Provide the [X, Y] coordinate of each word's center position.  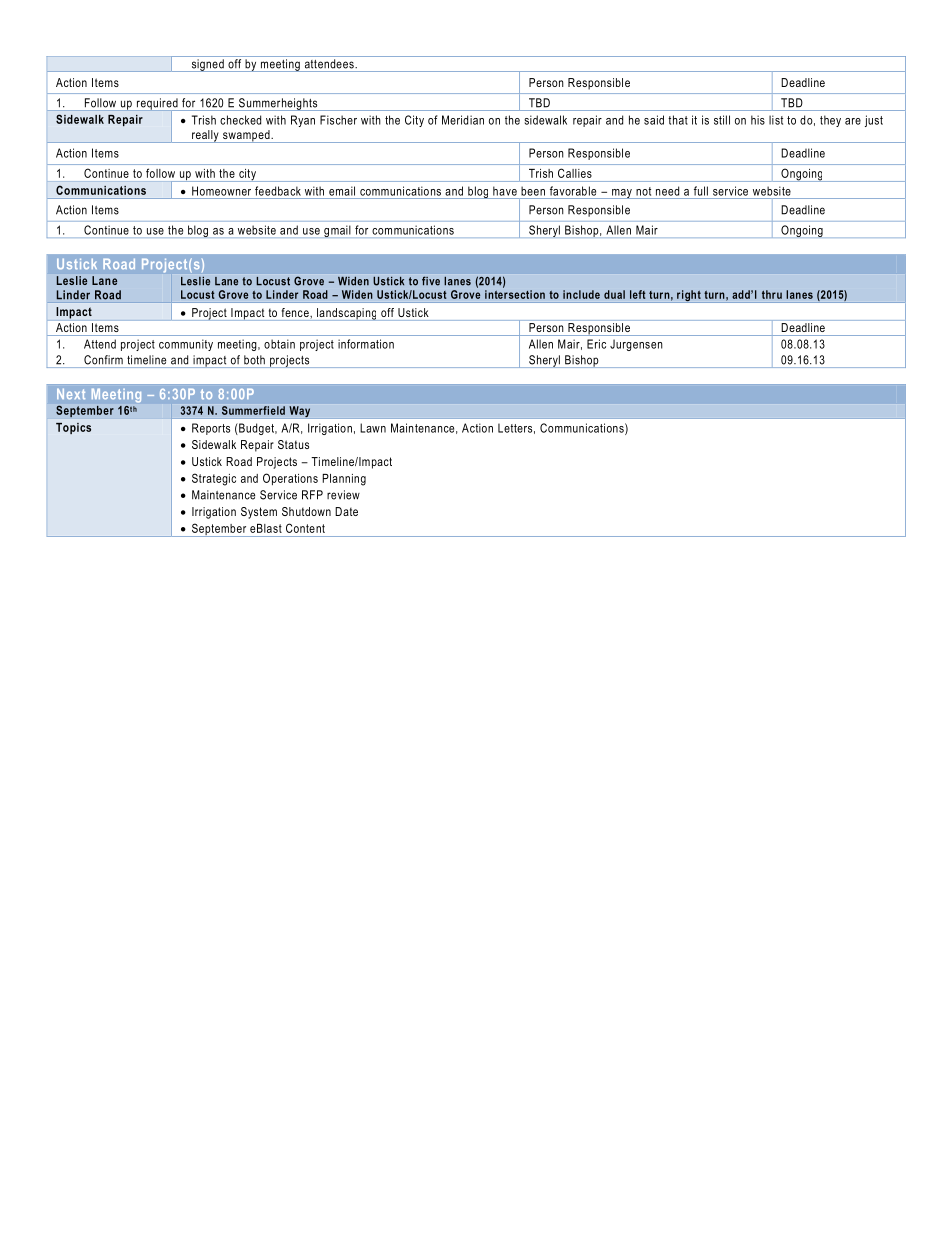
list [776, 120]
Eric [596, 344]
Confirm [103, 360]
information [366, 344]
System [259, 513]
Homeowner [221, 191]
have [505, 191]
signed [207, 65]
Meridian [463, 120]
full [701, 191]
